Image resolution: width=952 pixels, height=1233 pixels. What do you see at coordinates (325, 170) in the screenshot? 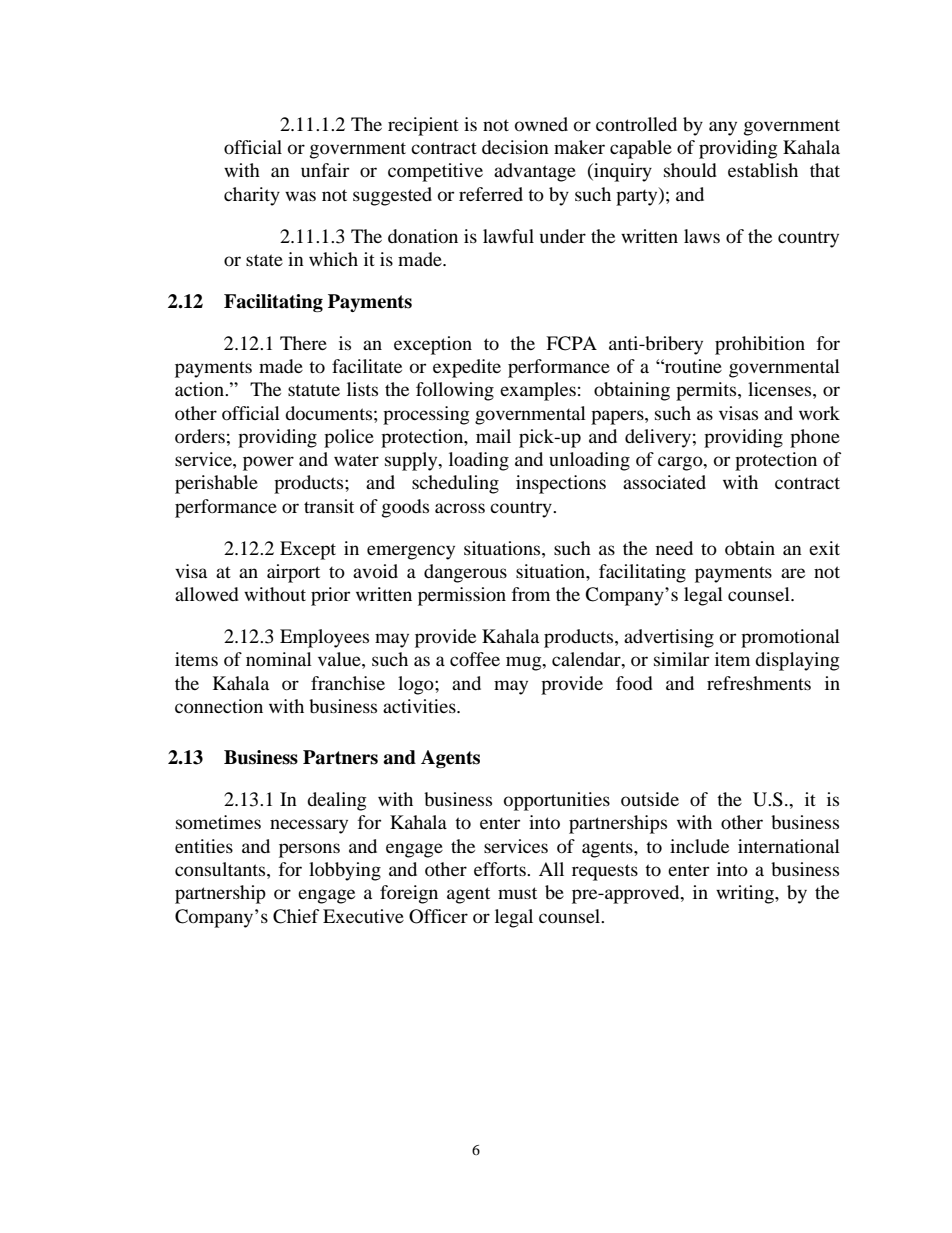
I see `unfair` at bounding box center [325, 170].
